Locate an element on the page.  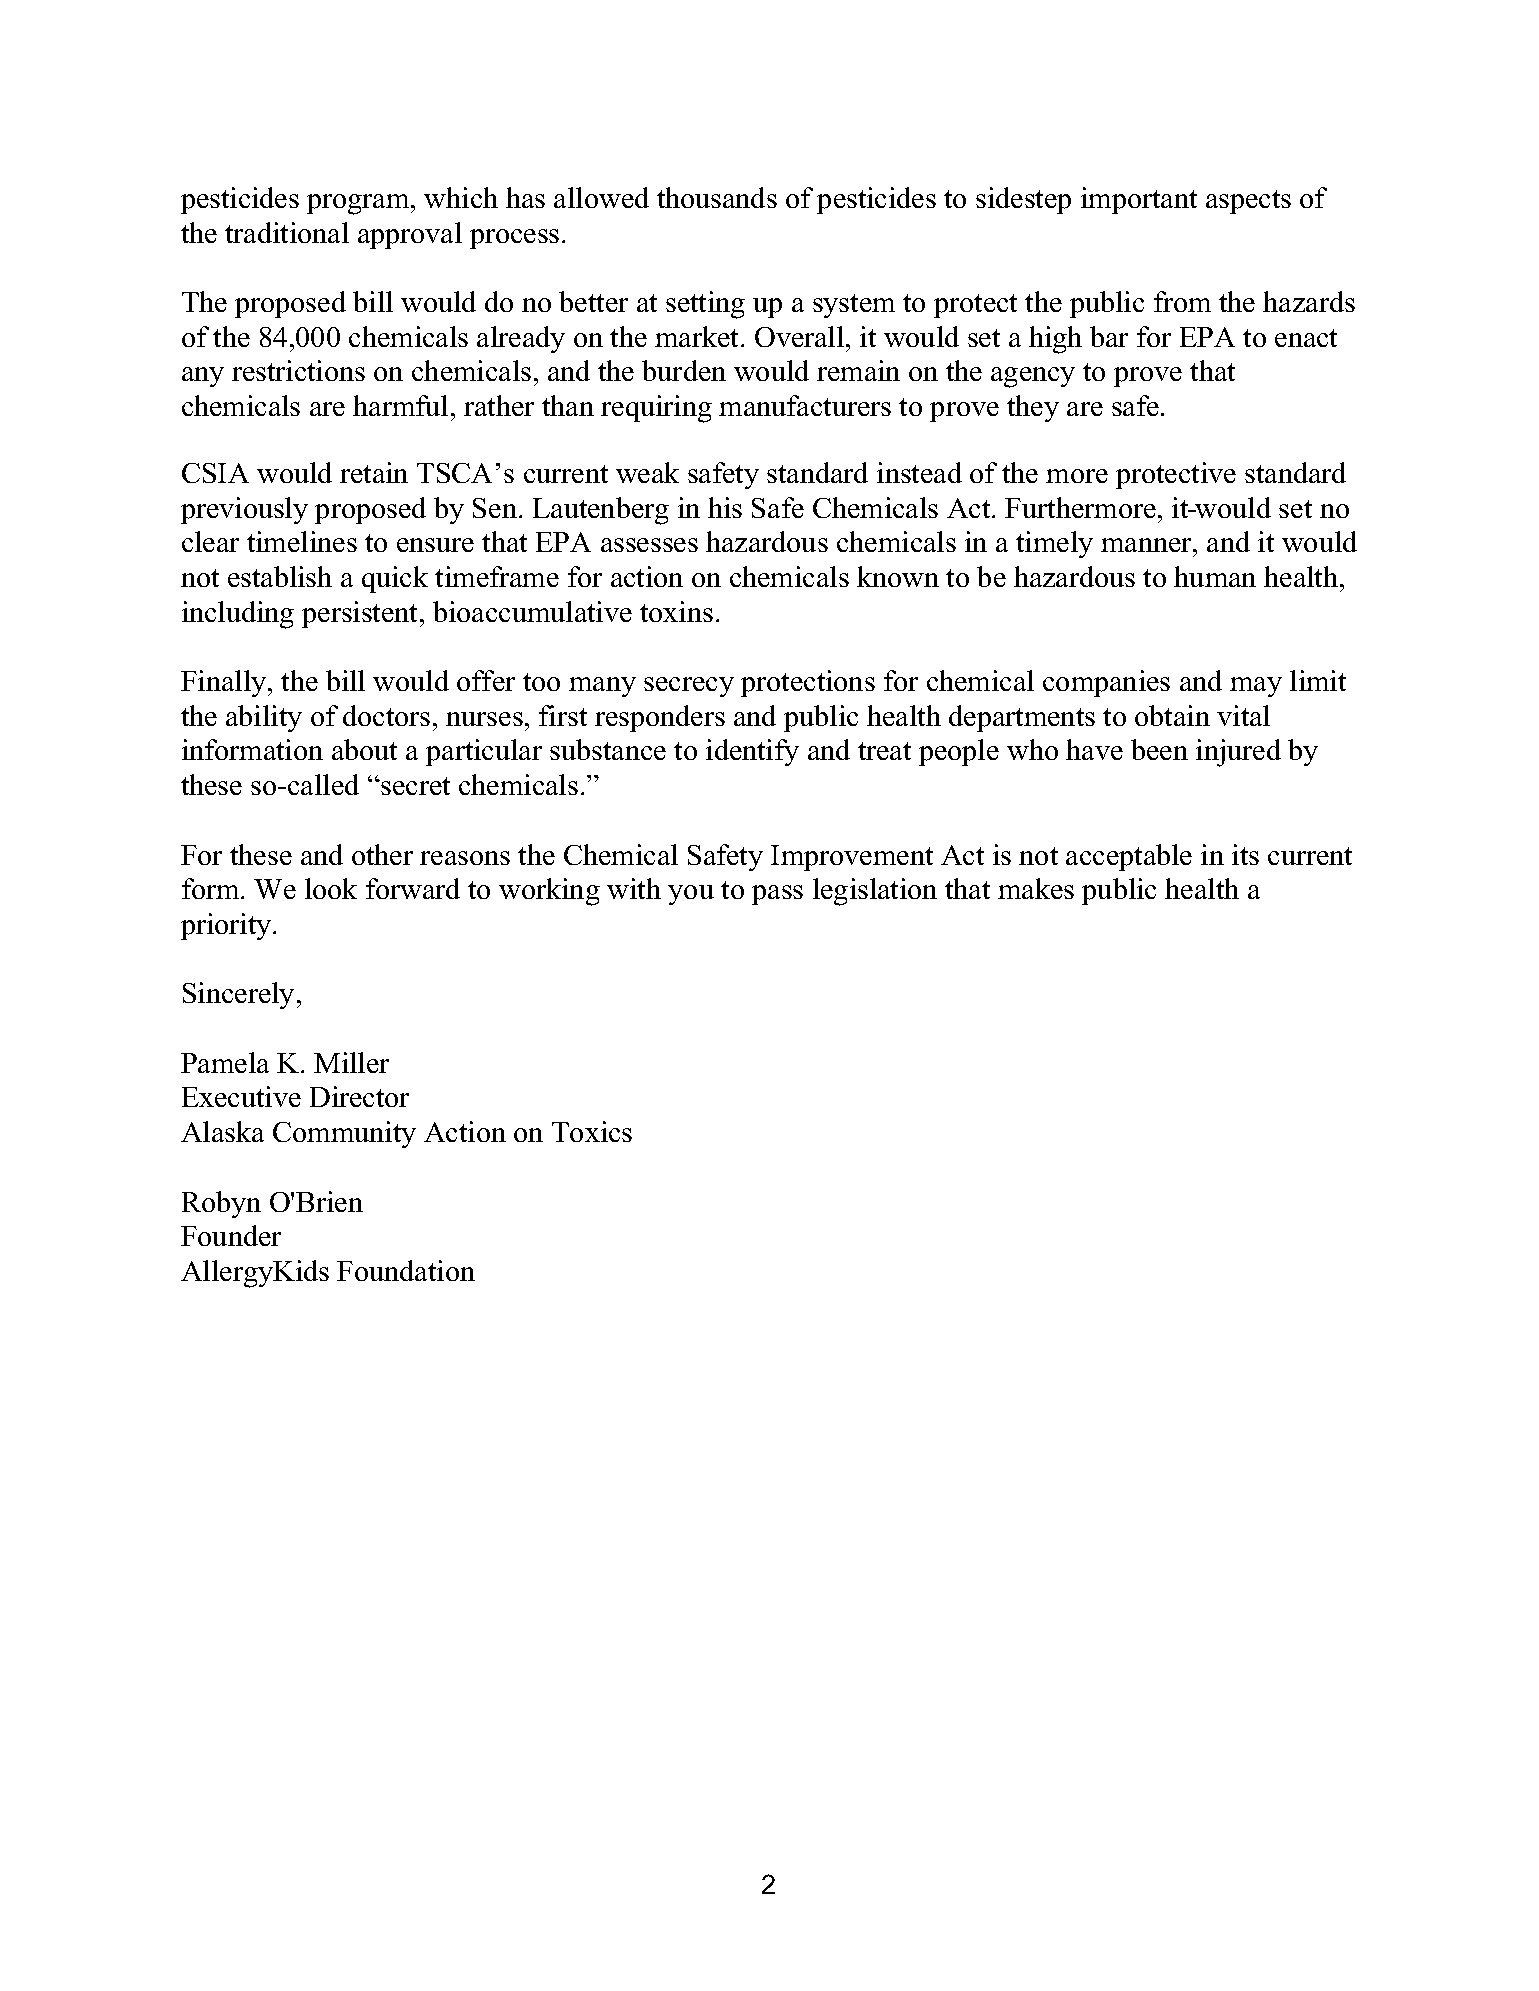
about is located at coordinates (364, 749).
